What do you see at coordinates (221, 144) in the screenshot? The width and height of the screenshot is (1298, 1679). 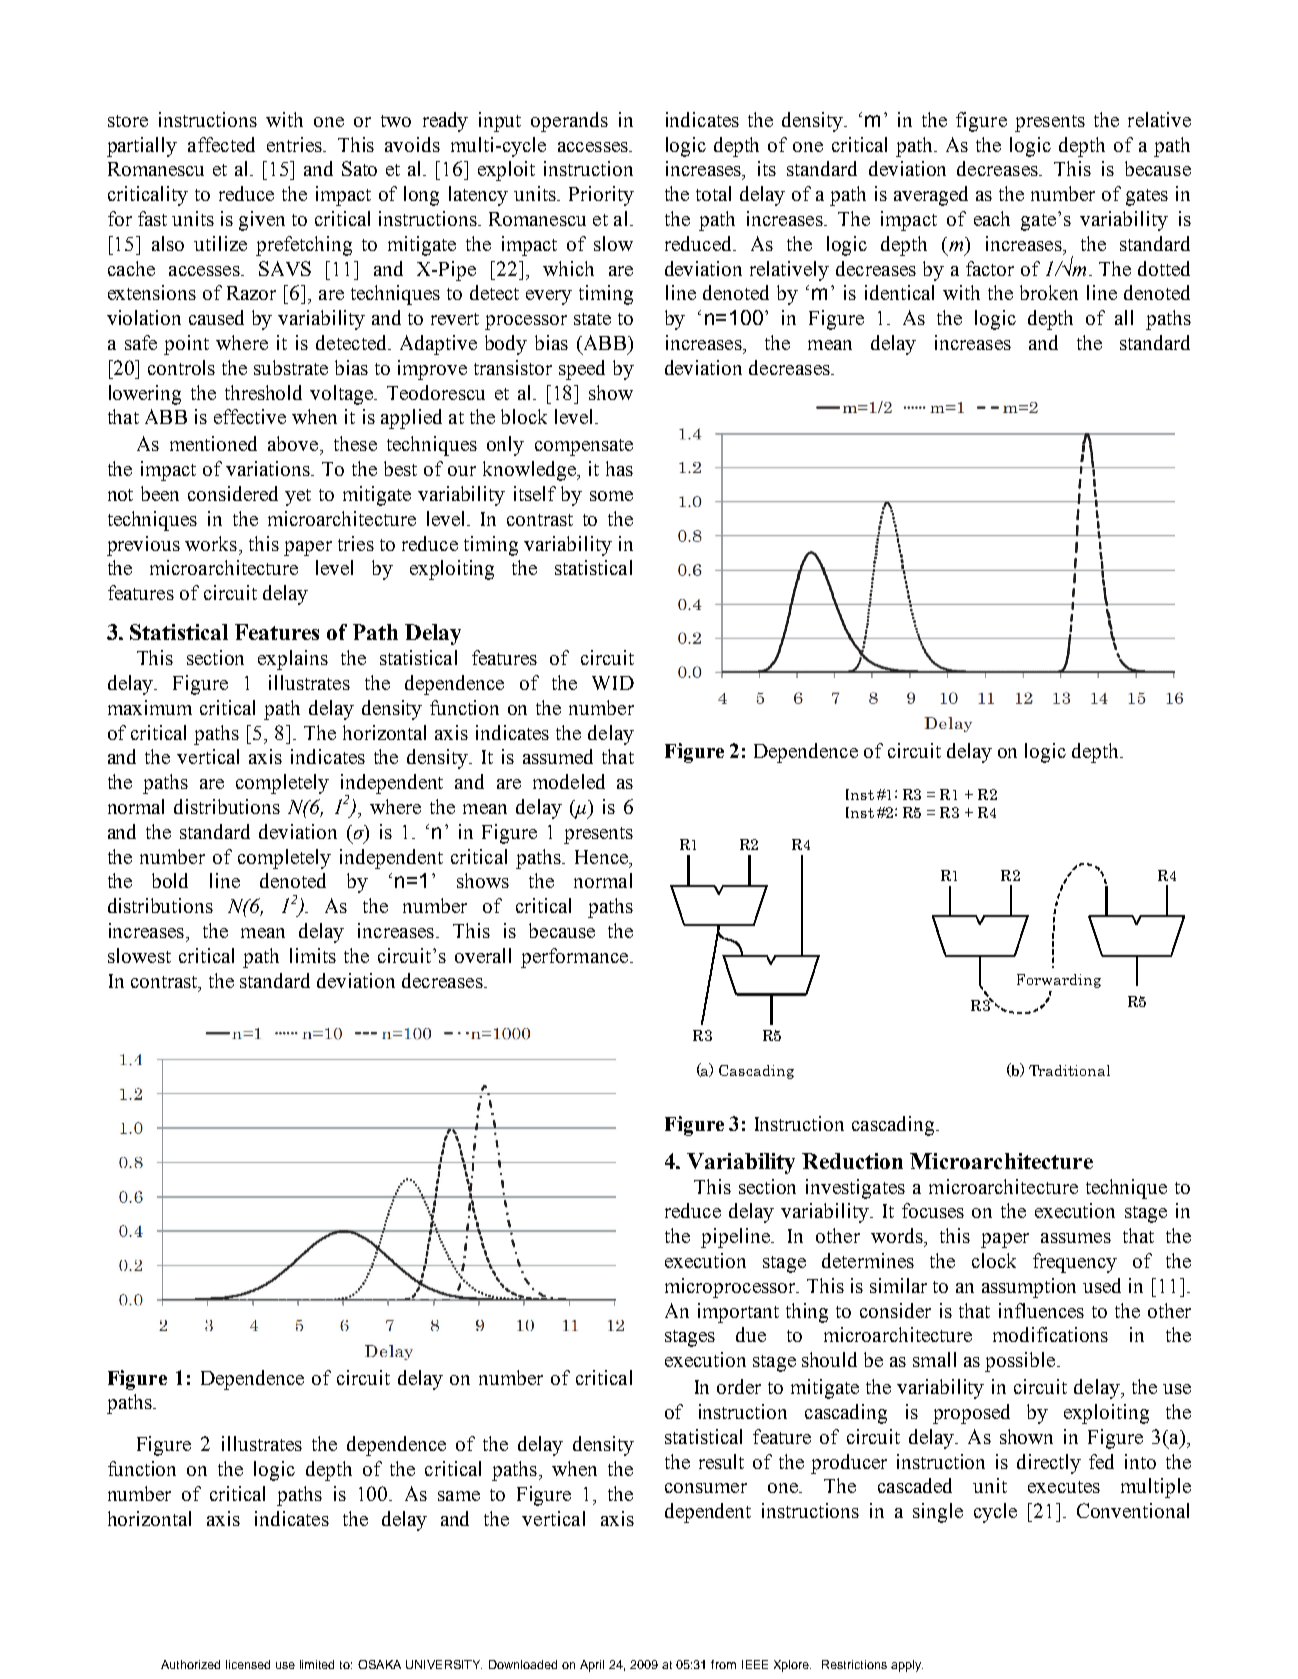 I see `affected` at bounding box center [221, 144].
